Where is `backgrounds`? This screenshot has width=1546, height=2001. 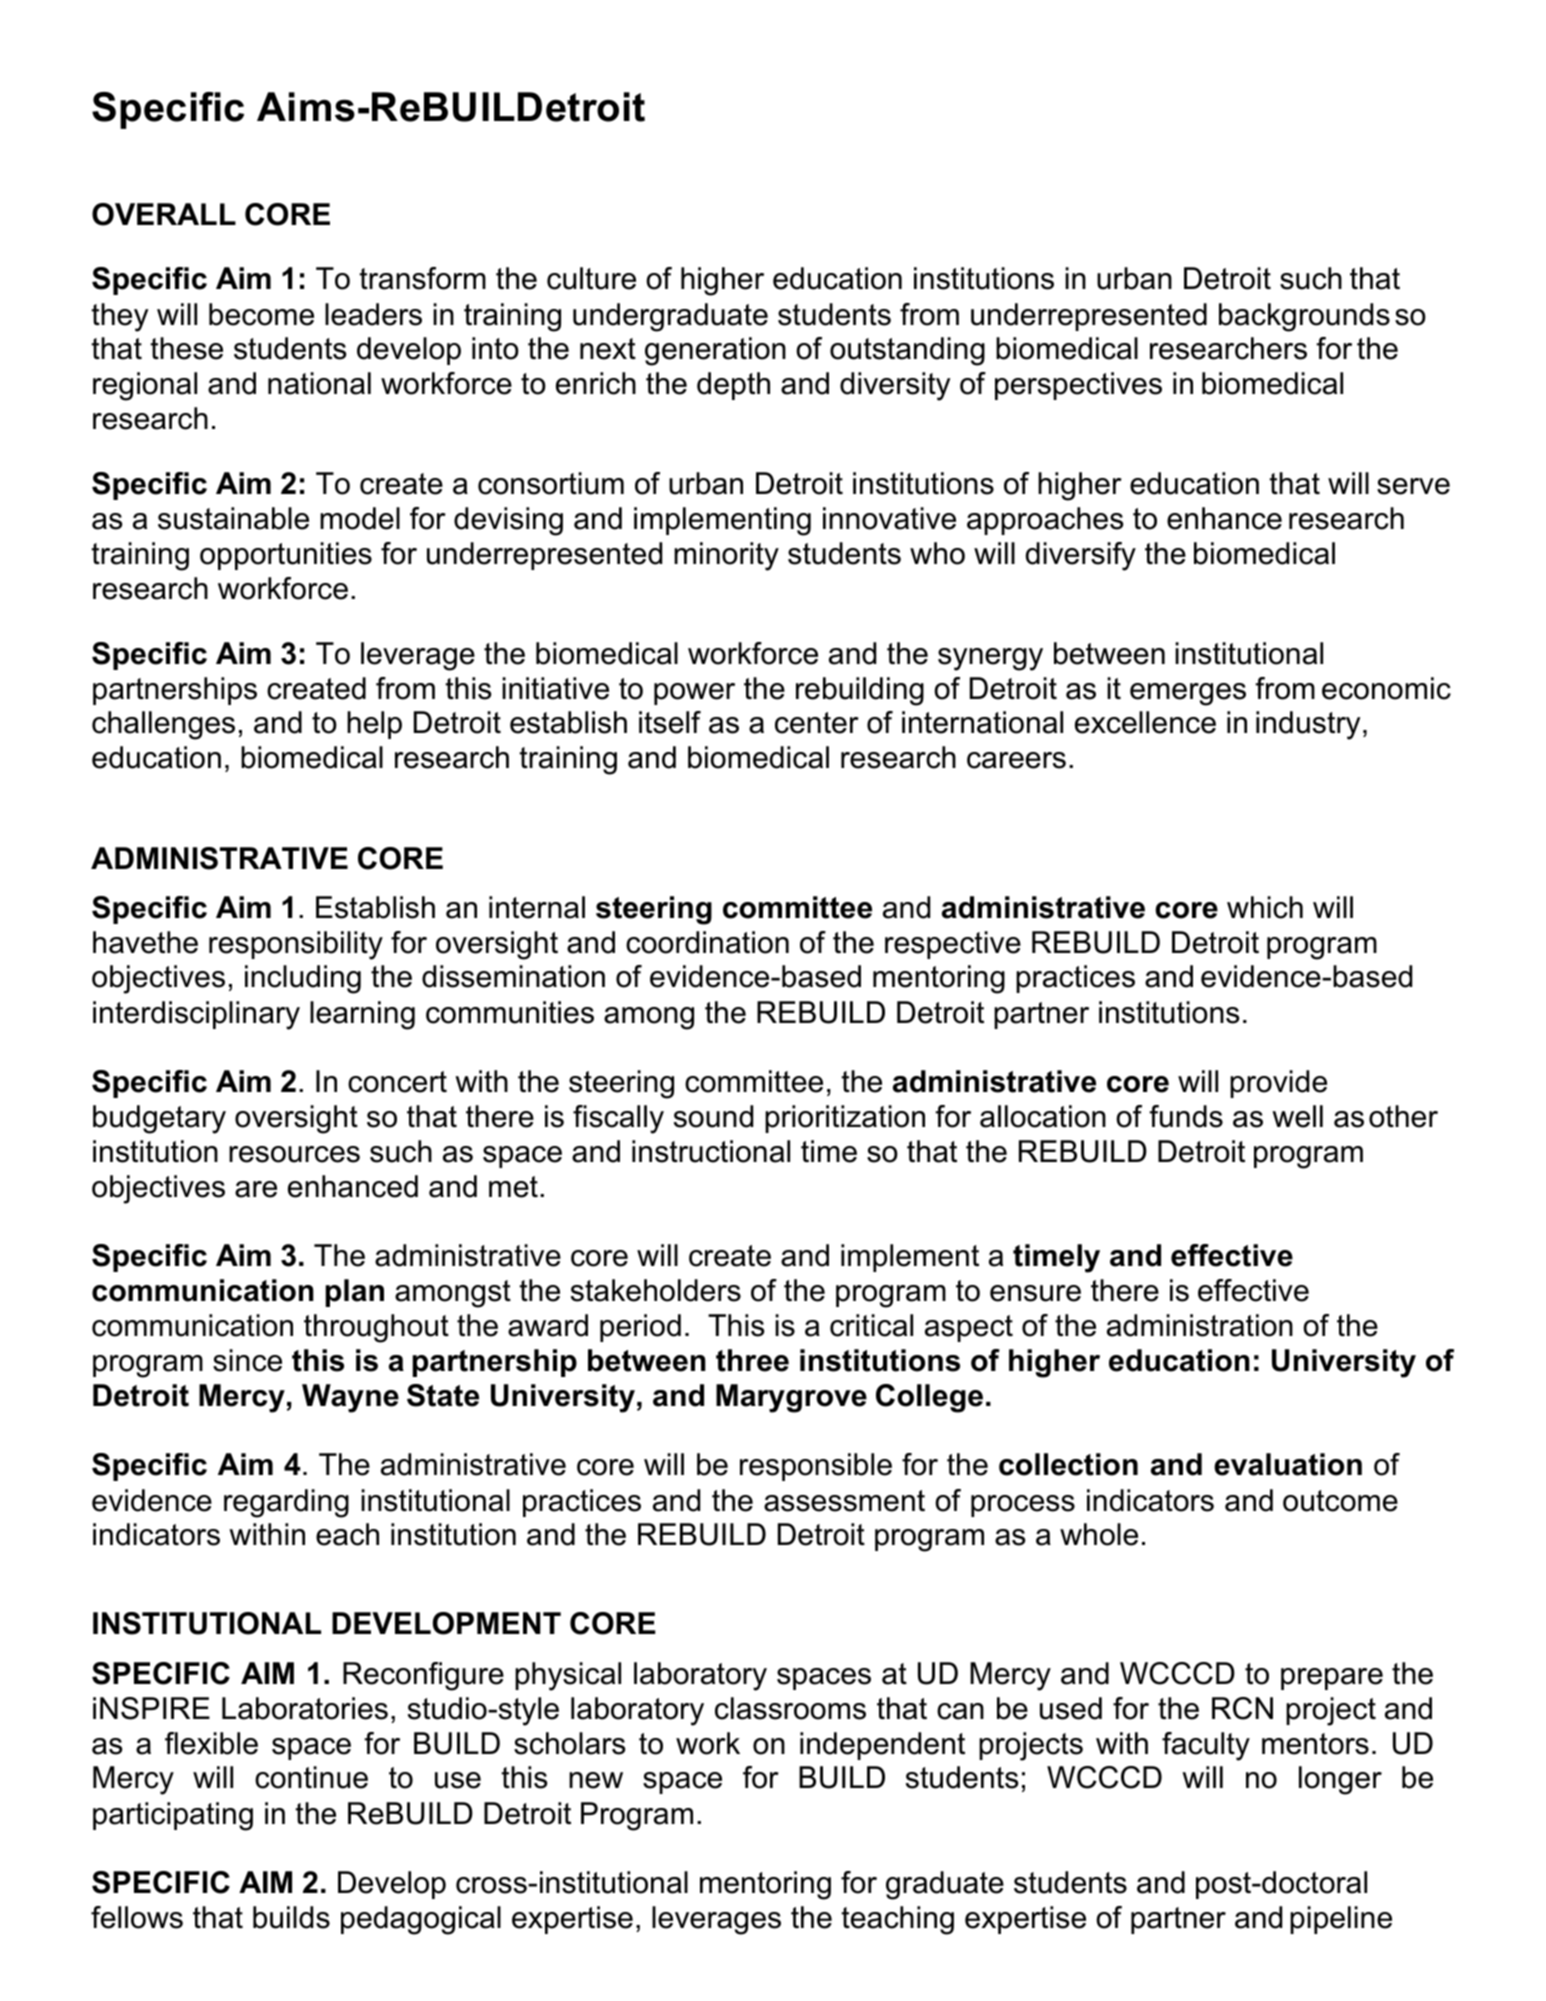
backgrounds is located at coordinates (1304, 317).
